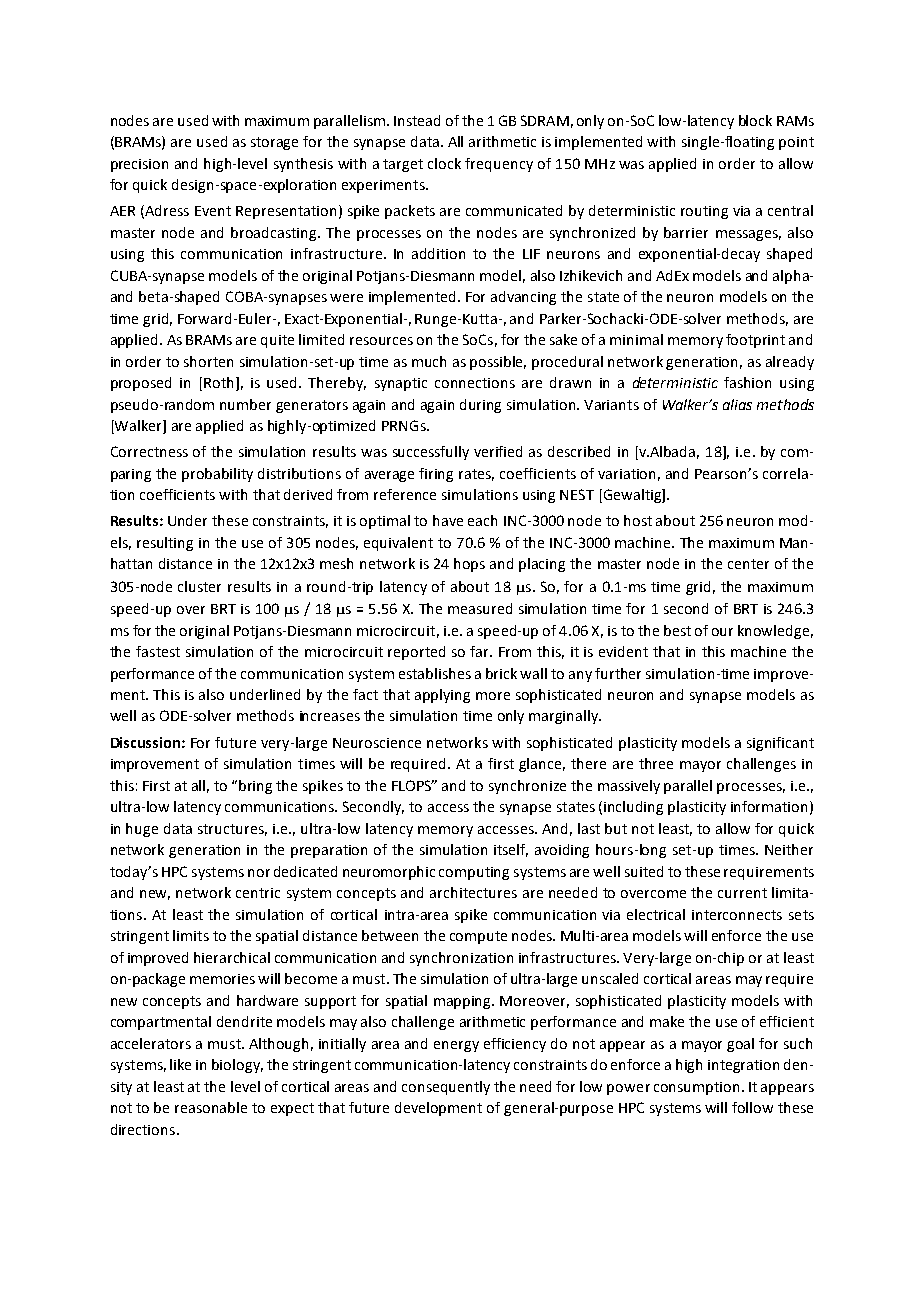 The width and height of the screenshot is (924, 1308). Describe the element at coordinates (145, 742) in the screenshot. I see `Discussion` at that location.
